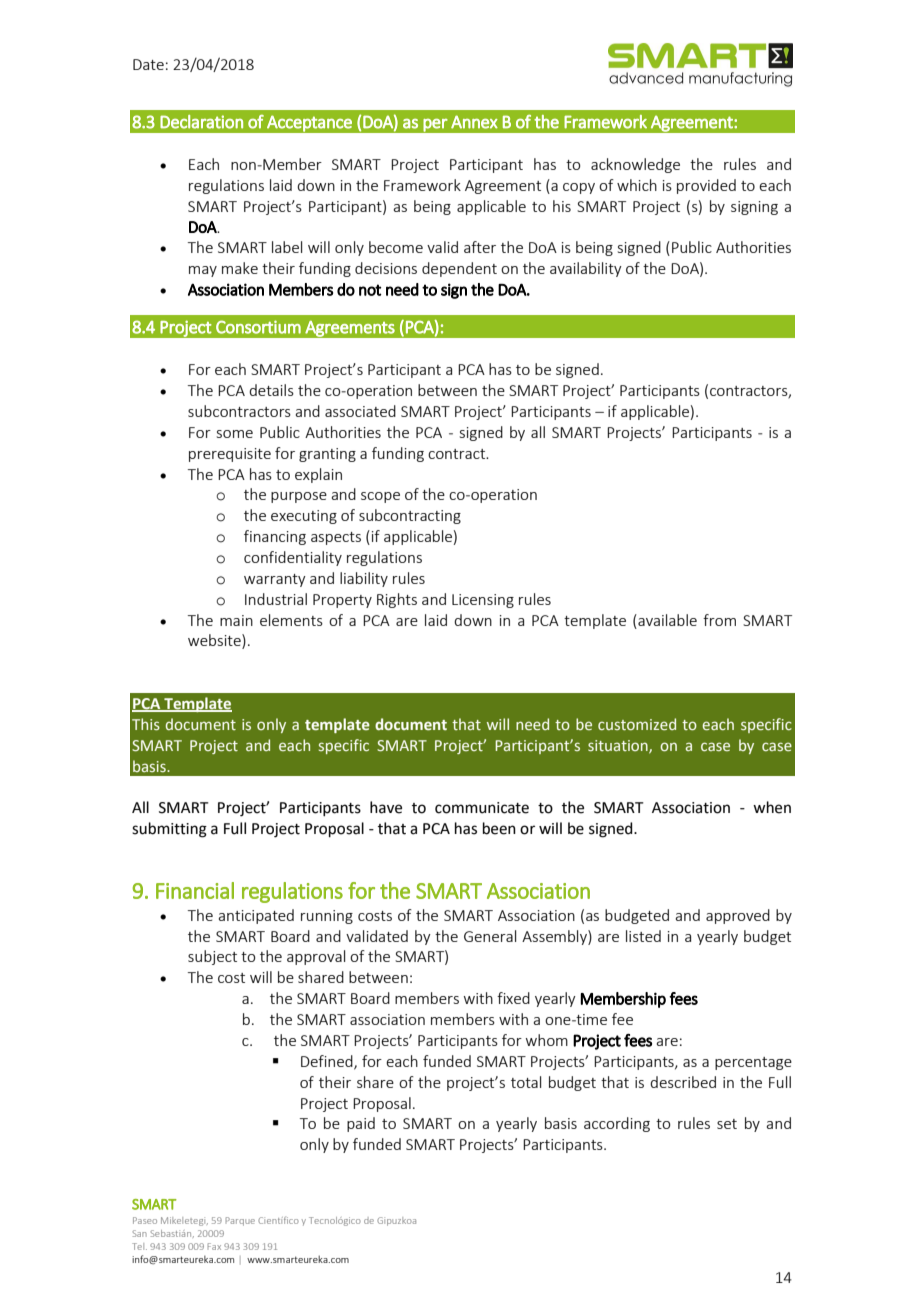 The height and width of the screenshot is (1308, 924). Describe the element at coordinates (719, 620) in the screenshot. I see `from` at that location.
